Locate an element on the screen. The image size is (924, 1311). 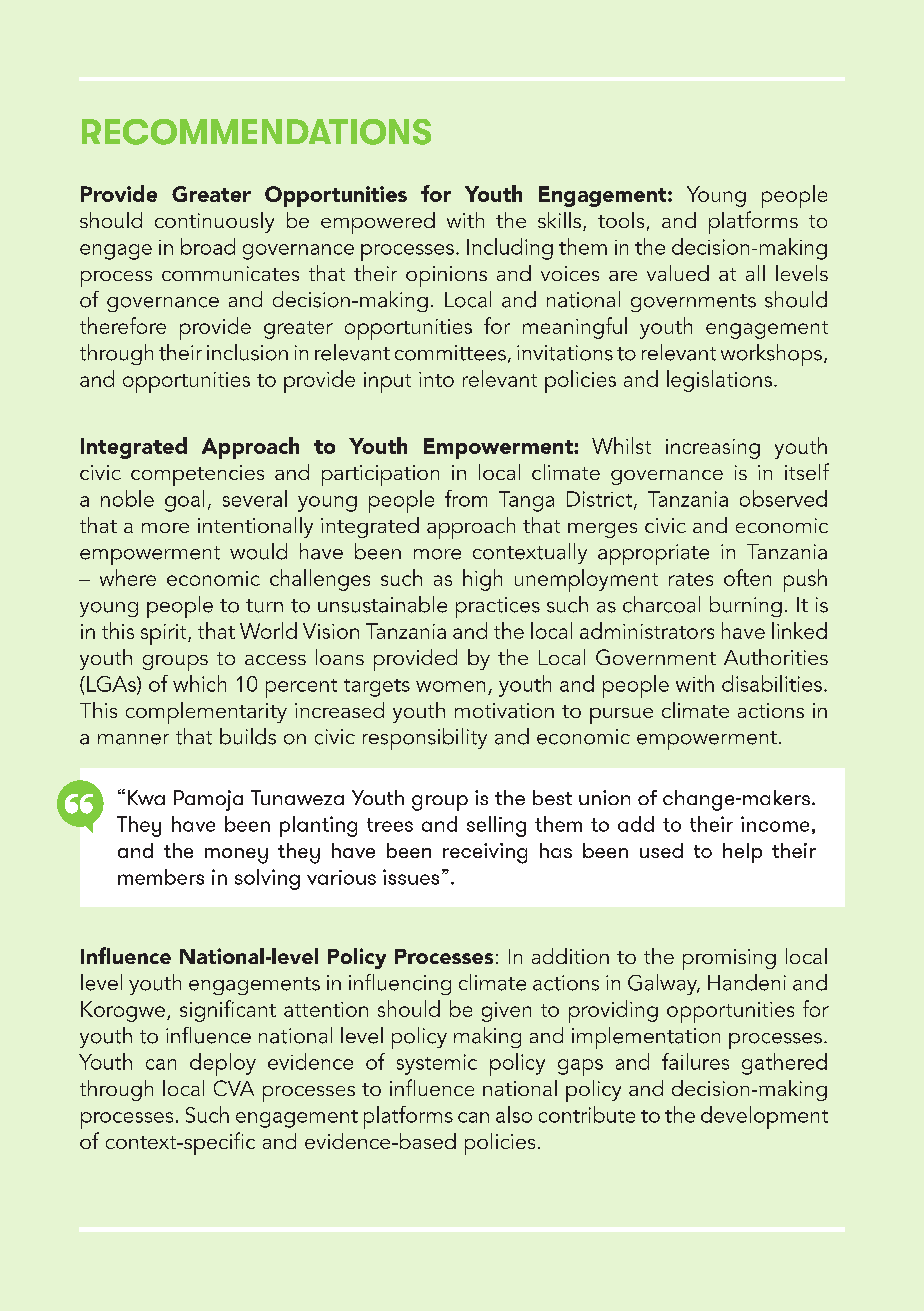
competencies is located at coordinates (197, 475).
